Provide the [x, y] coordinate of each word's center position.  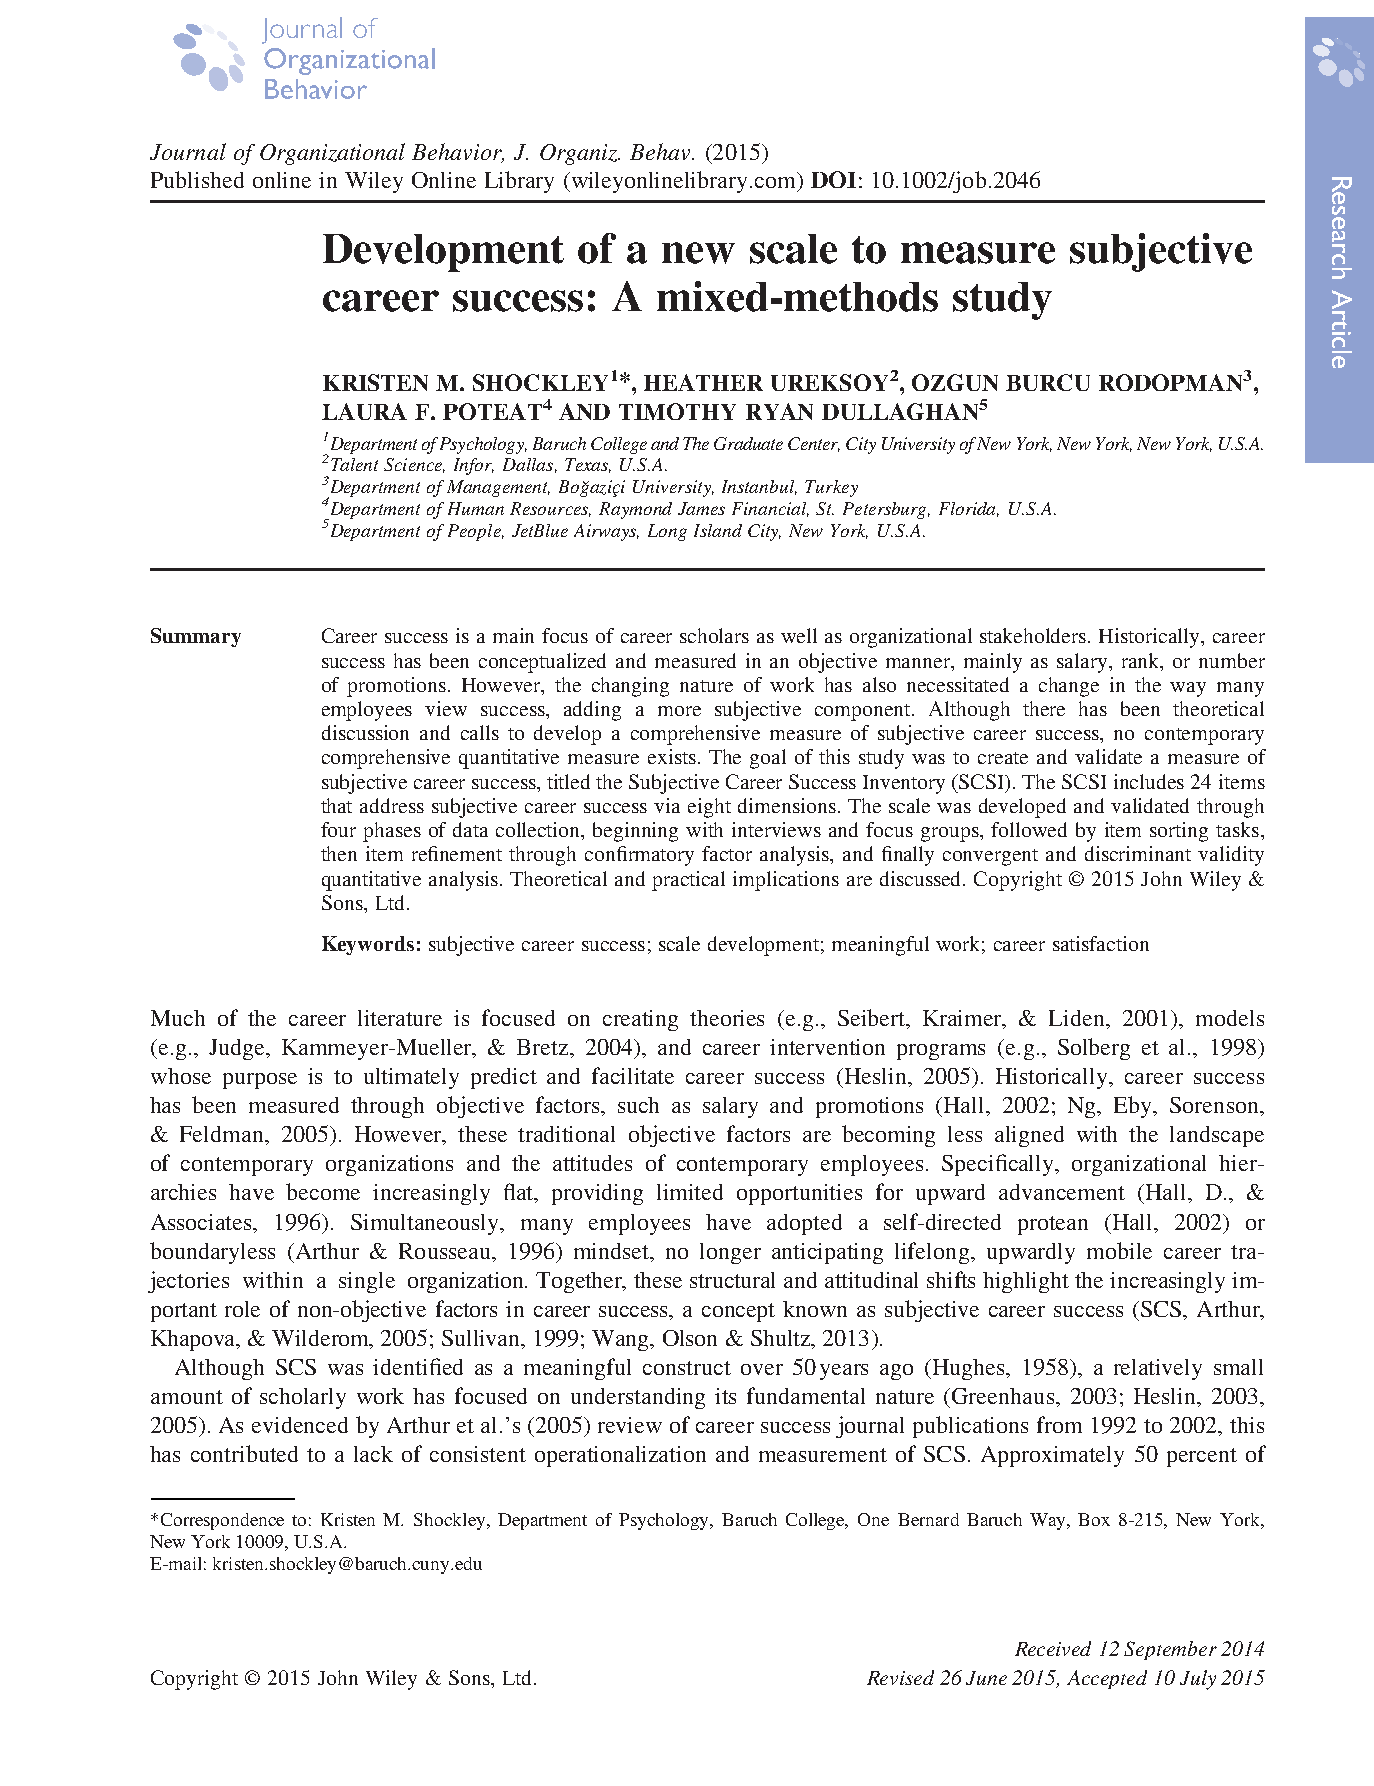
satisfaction [1101, 943]
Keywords [368, 945]
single [367, 1282]
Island [718, 530]
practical [688, 881]
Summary [196, 637]
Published [197, 179]
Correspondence [222, 1521]
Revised [900, 1677]
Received [1053, 1648]
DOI [833, 179]
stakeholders [1034, 635]
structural [732, 1280]
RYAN [779, 411]
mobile [1119, 1250]
